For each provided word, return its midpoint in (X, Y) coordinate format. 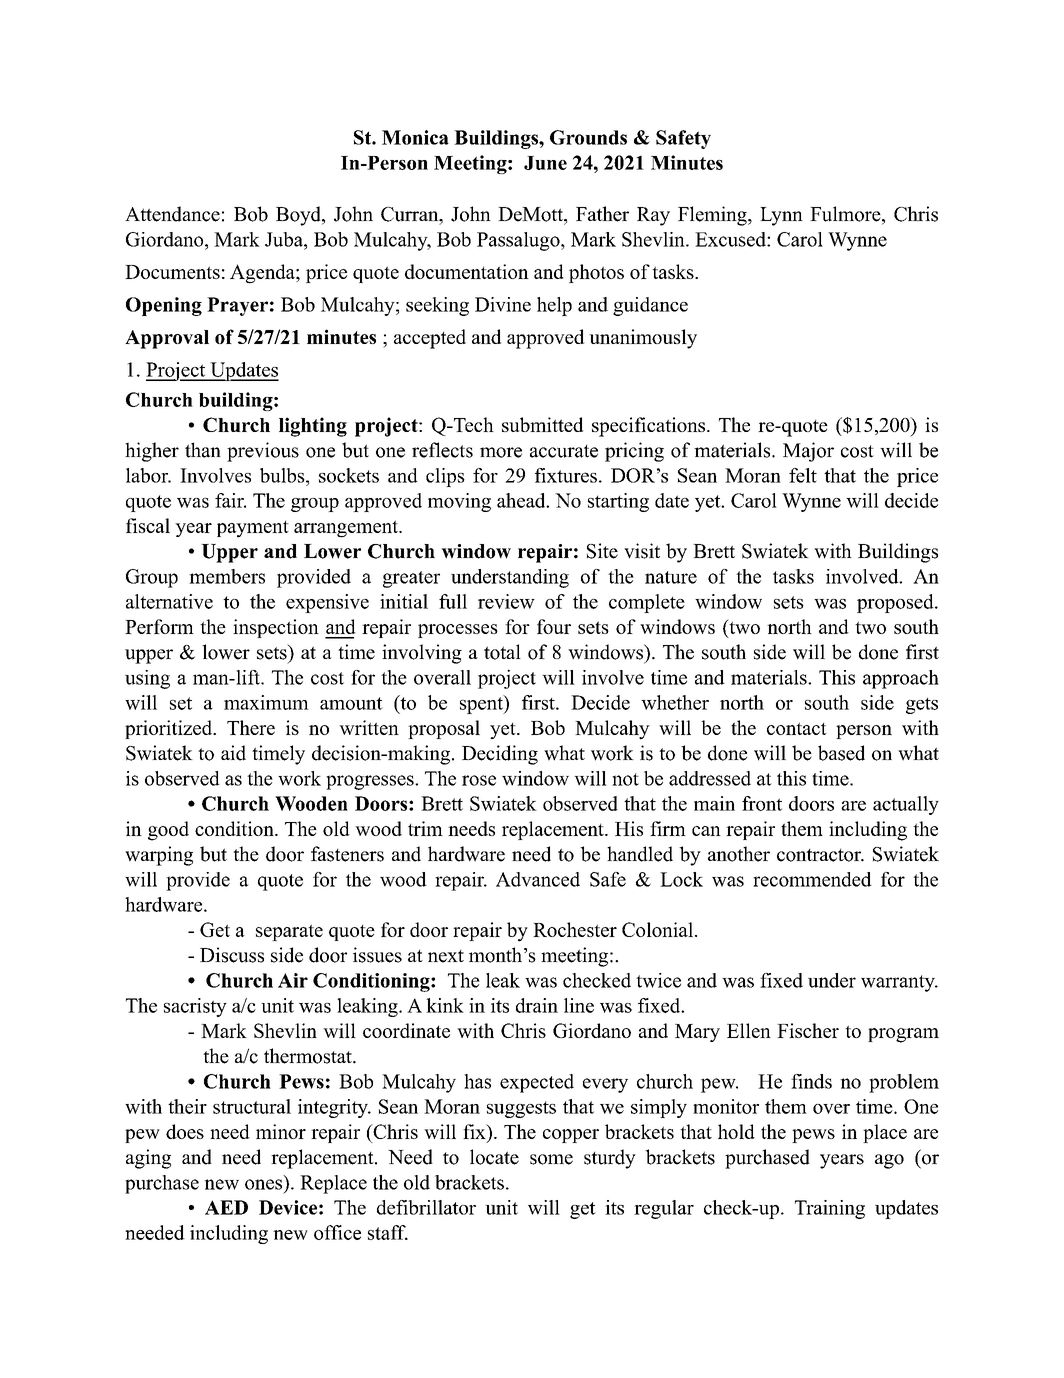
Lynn (781, 216)
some (551, 1159)
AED (226, 1207)
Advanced (538, 879)
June (545, 163)
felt (803, 475)
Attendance (172, 214)
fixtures (566, 475)
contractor (820, 855)
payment (253, 529)
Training (830, 1209)
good (168, 831)
